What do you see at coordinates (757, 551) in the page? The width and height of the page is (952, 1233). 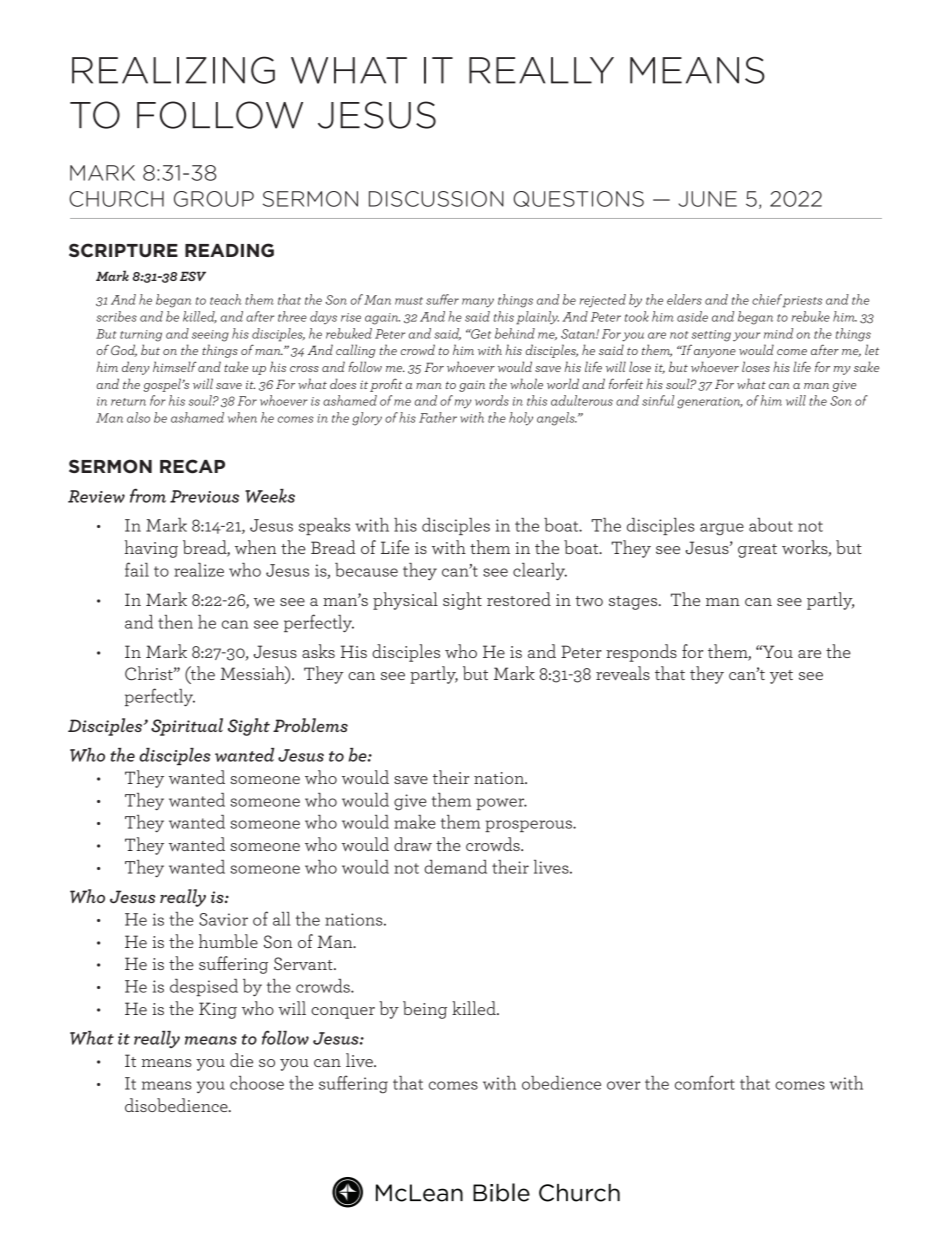 I see `great` at bounding box center [757, 551].
